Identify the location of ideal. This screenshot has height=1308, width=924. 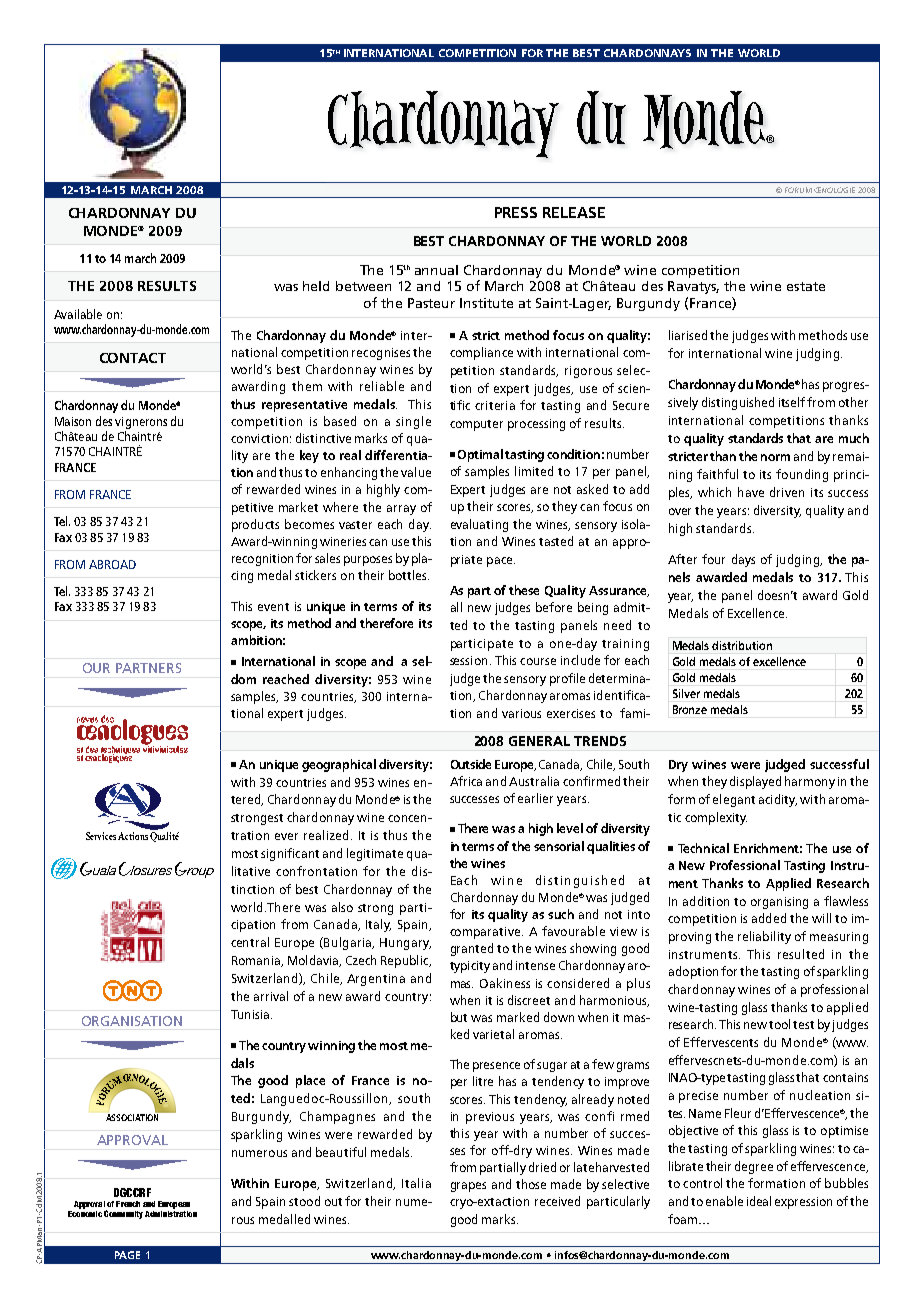
(759, 1201).
